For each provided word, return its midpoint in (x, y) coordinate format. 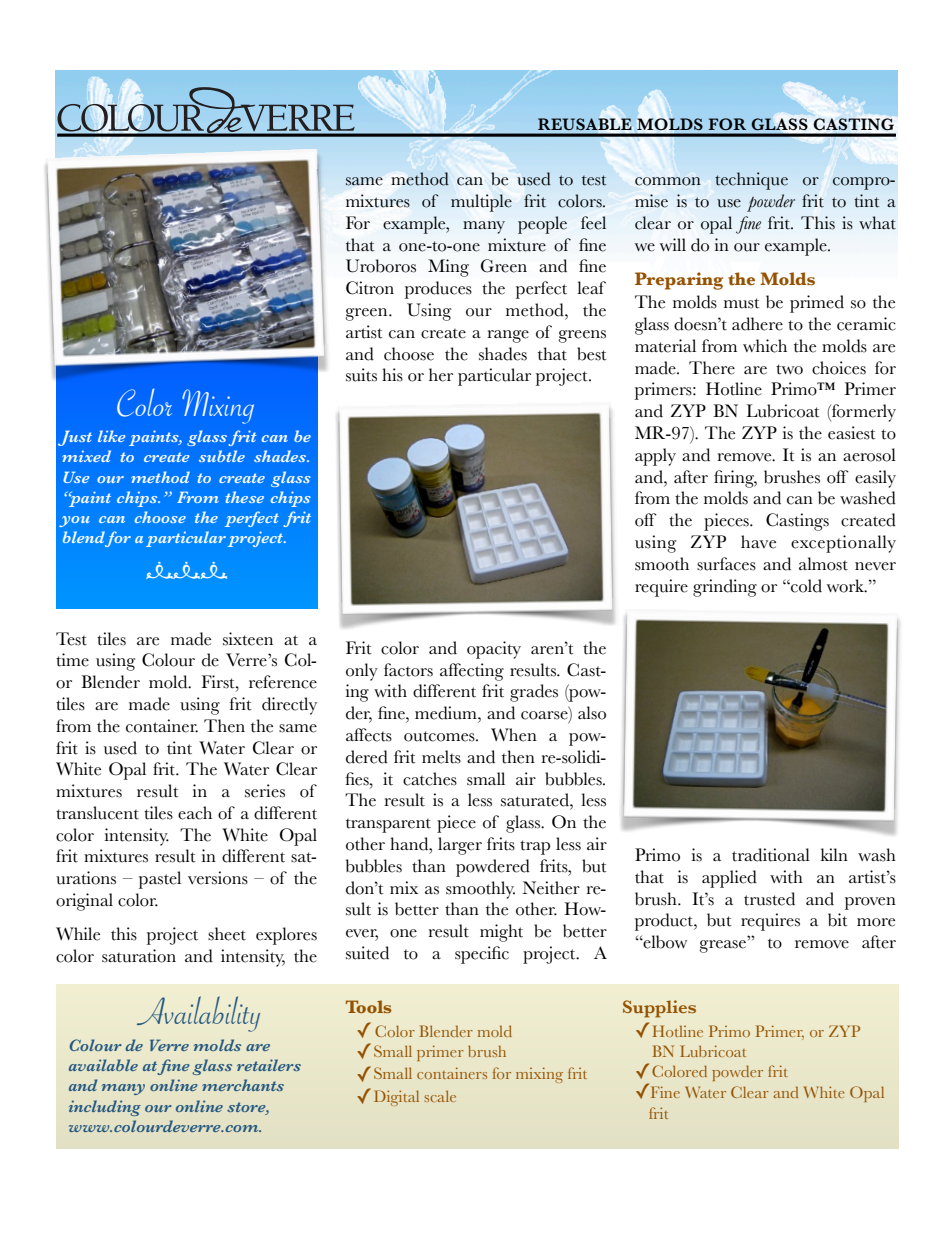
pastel (160, 880)
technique (751, 181)
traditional (771, 855)
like (112, 436)
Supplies (659, 1009)
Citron (370, 288)
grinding (725, 588)
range (508, 336)
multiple (481, 203)
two (789, 369)
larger (460, 846)
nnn (186, 570)
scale (440, 1096)
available (103, 1065)
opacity (494, 650)
